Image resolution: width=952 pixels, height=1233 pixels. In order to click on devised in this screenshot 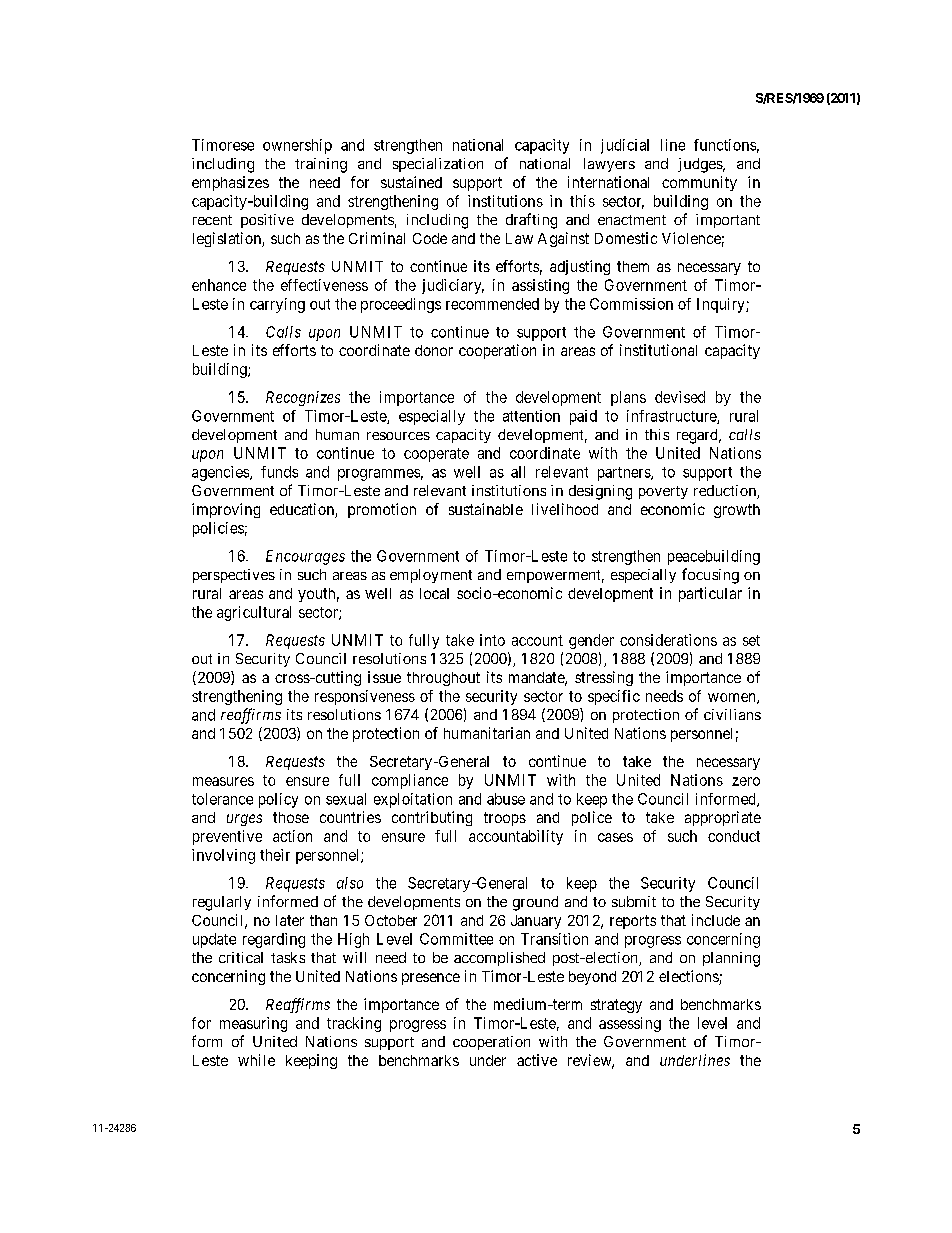, I will do `click(680, 397)`.
